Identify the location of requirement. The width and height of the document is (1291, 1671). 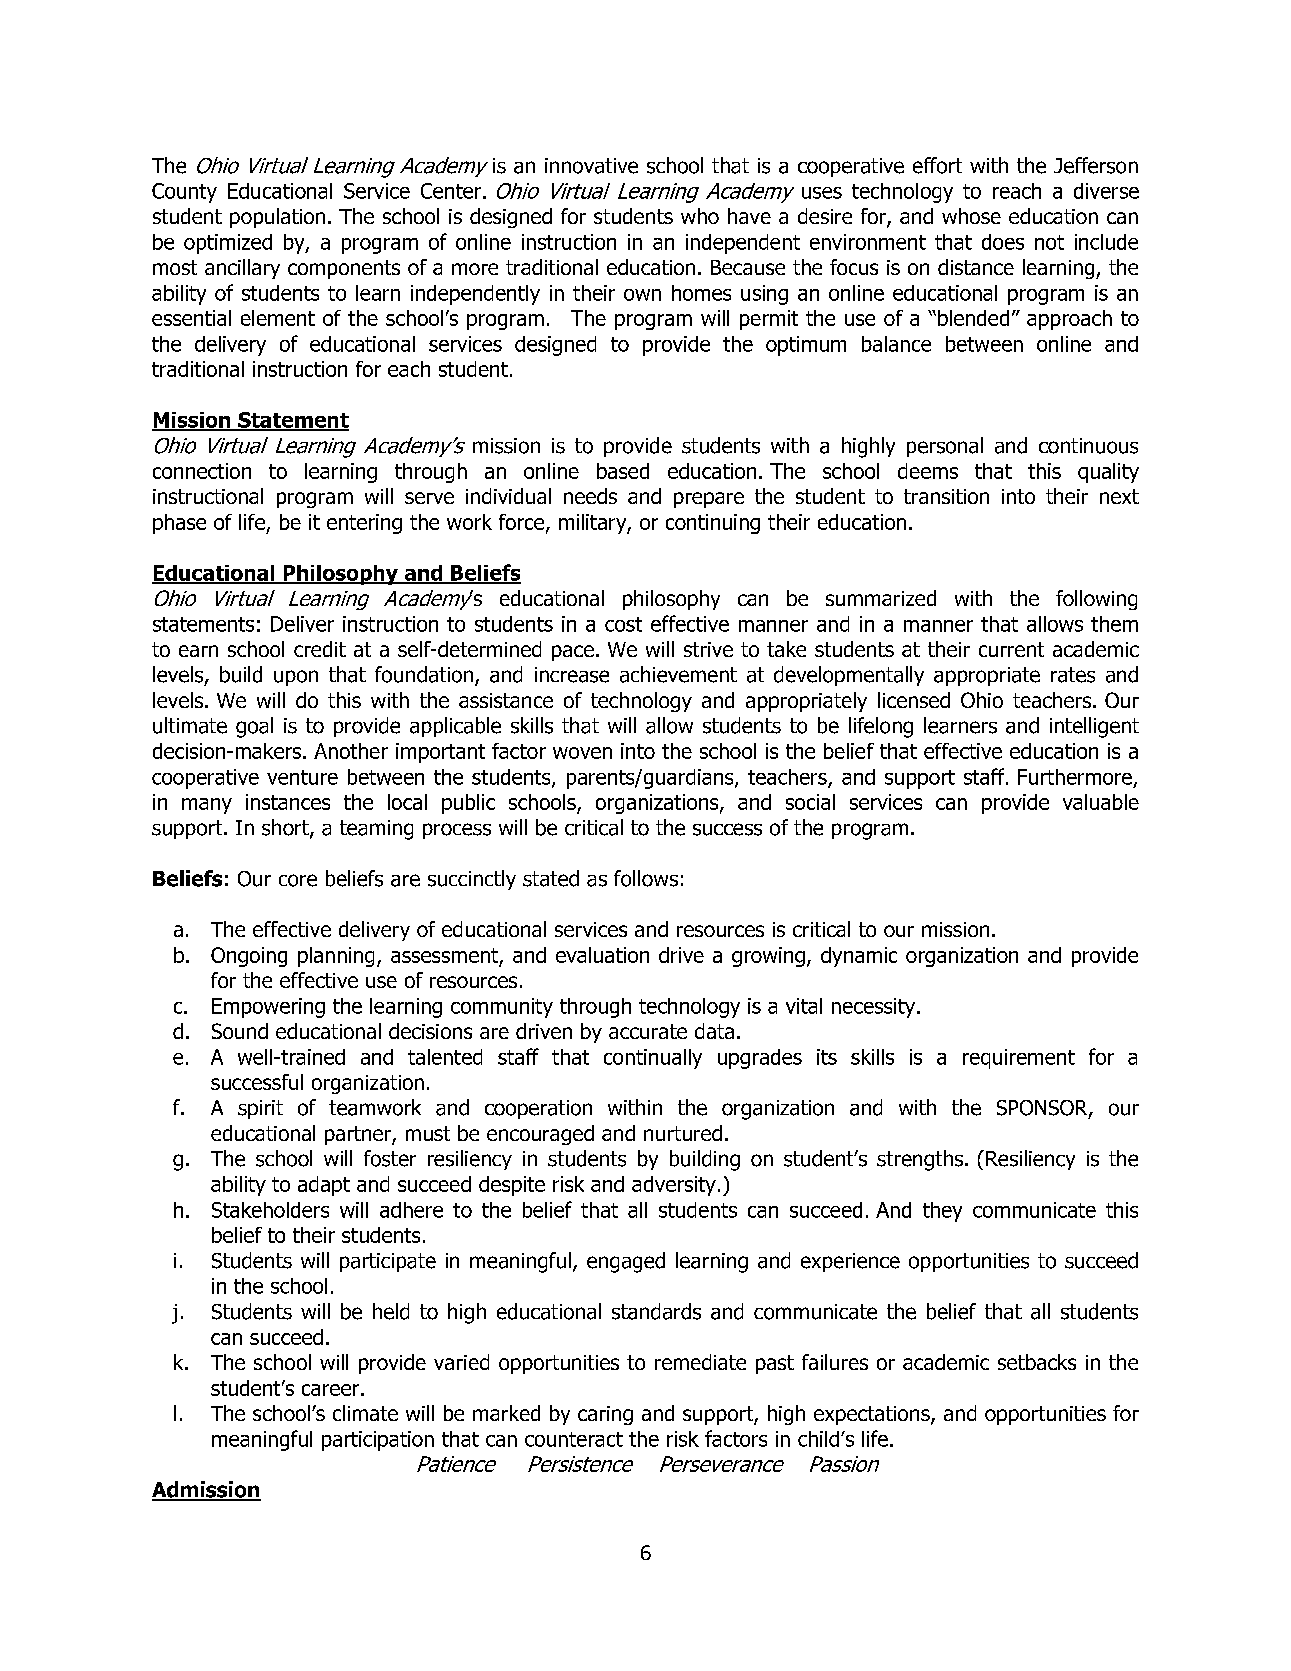
(1019, 1059).
